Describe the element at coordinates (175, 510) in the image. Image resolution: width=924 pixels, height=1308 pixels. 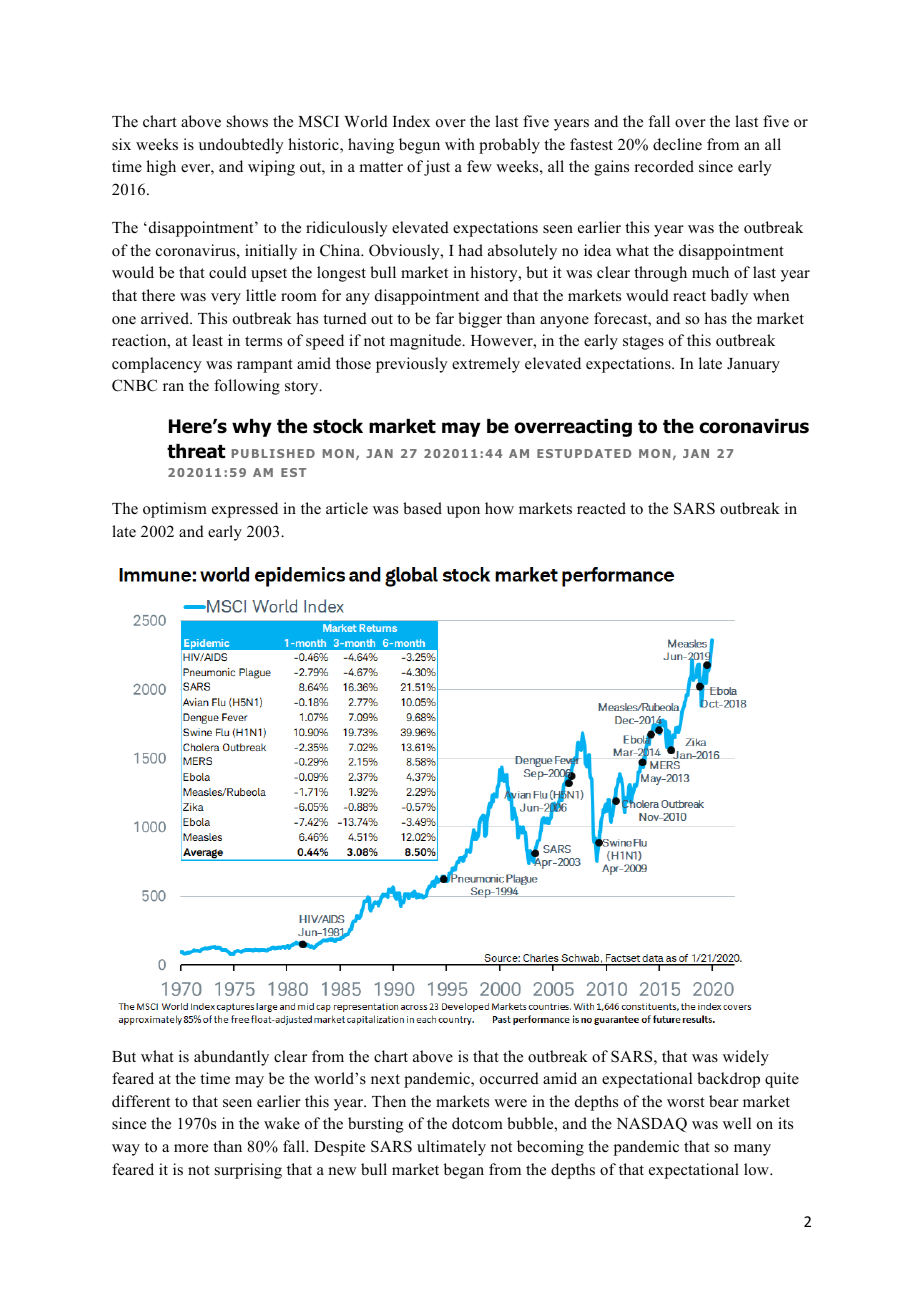
I see `optimism` at that location.
